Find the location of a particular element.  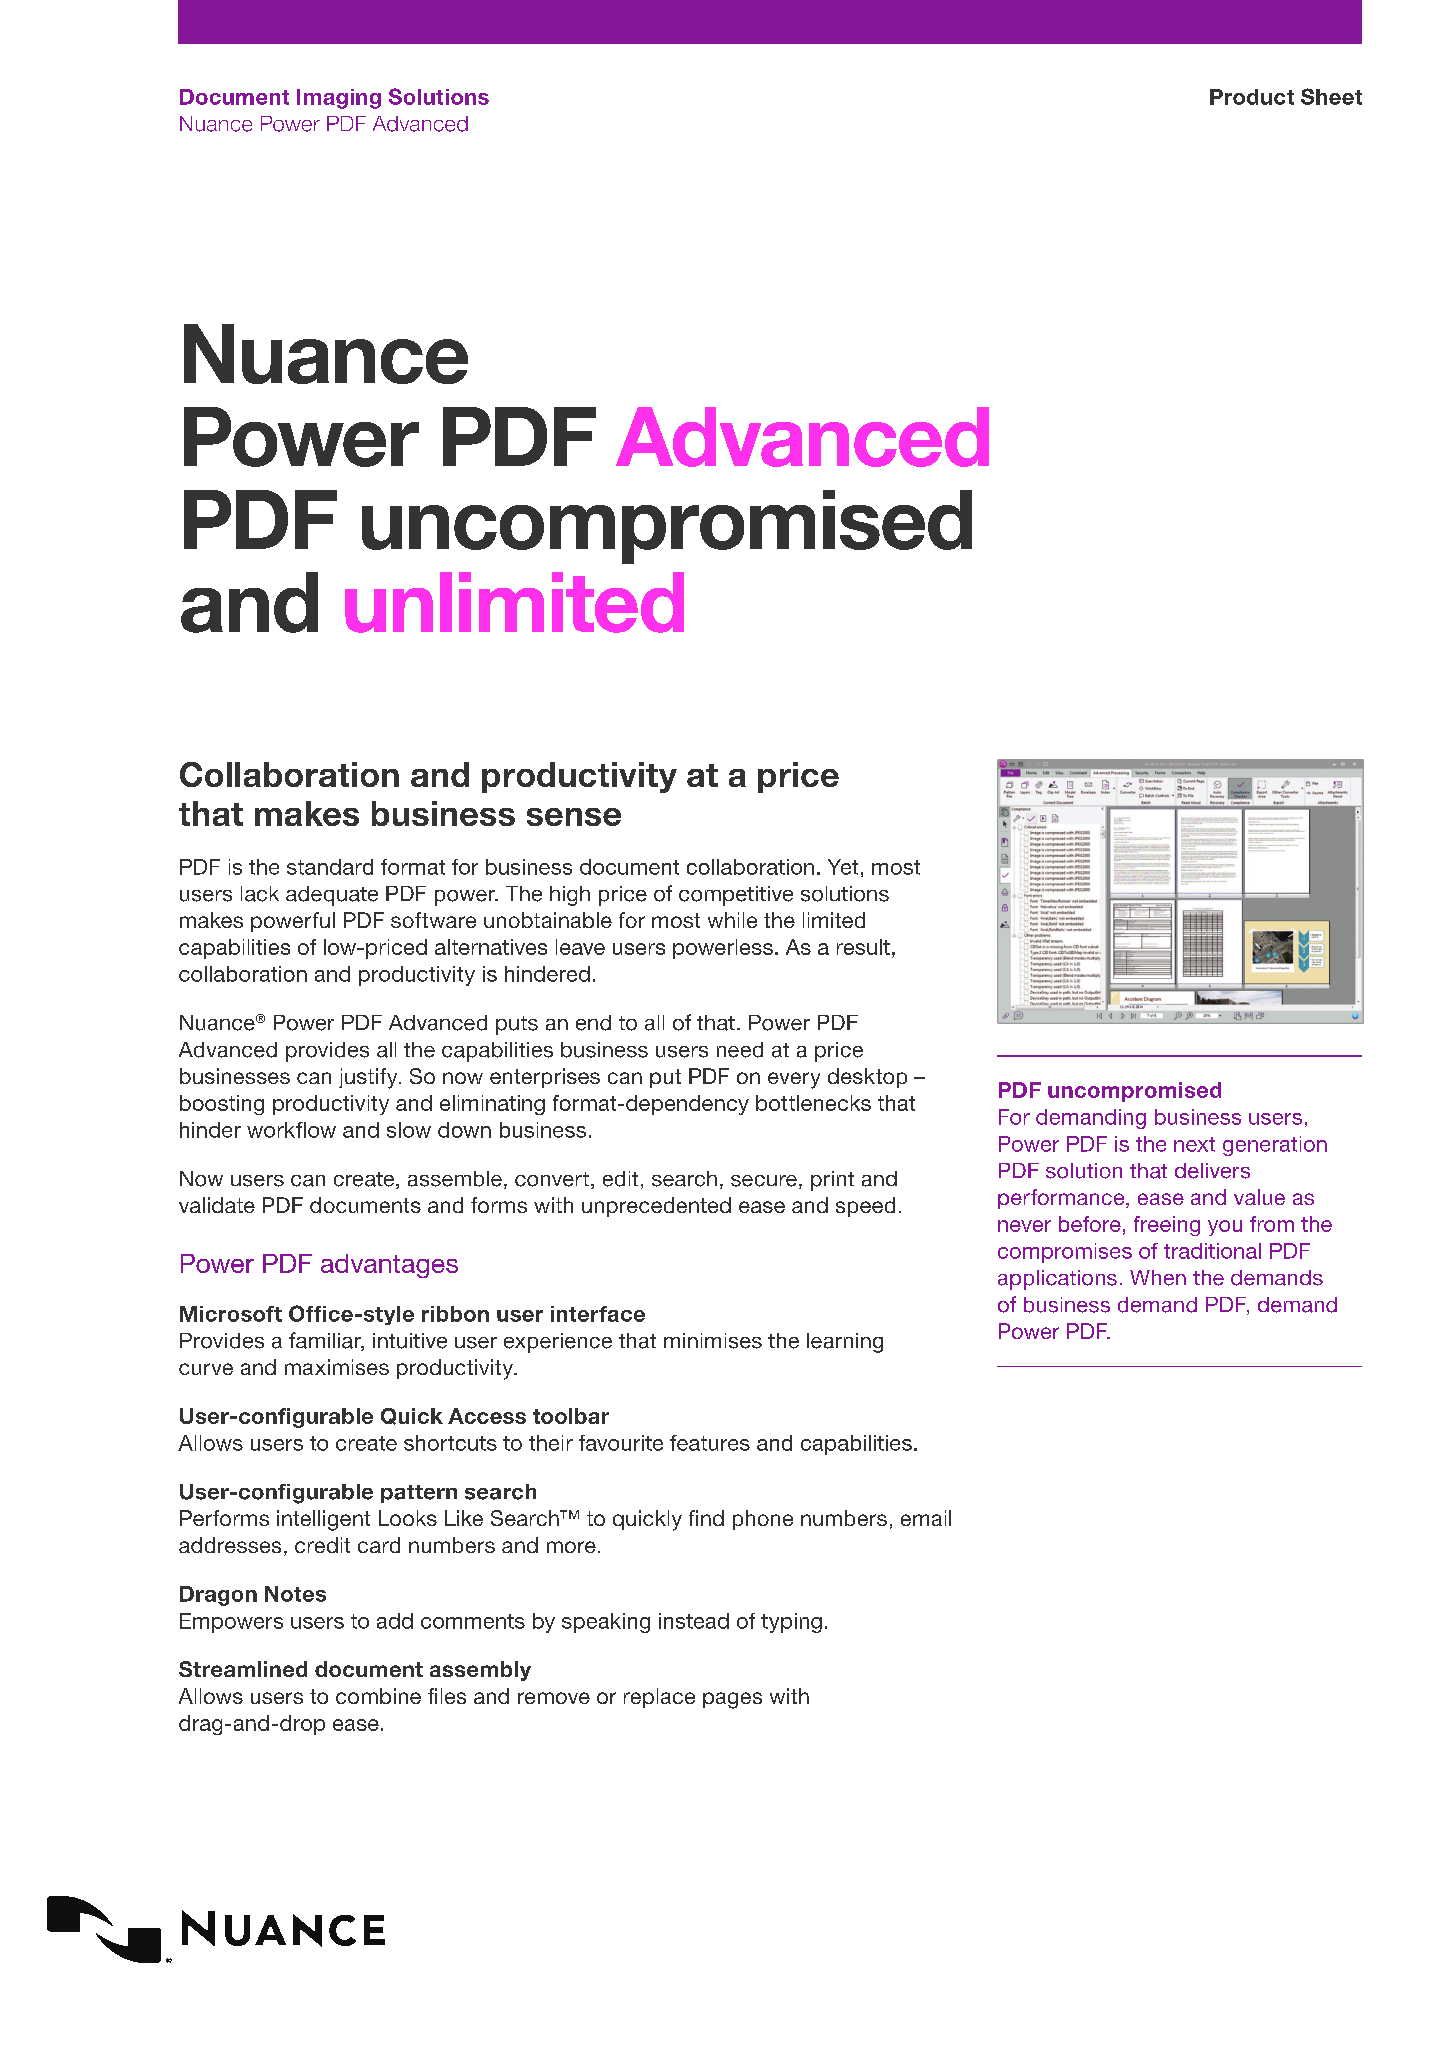

workflow is located at coordinates (291, 1130).
